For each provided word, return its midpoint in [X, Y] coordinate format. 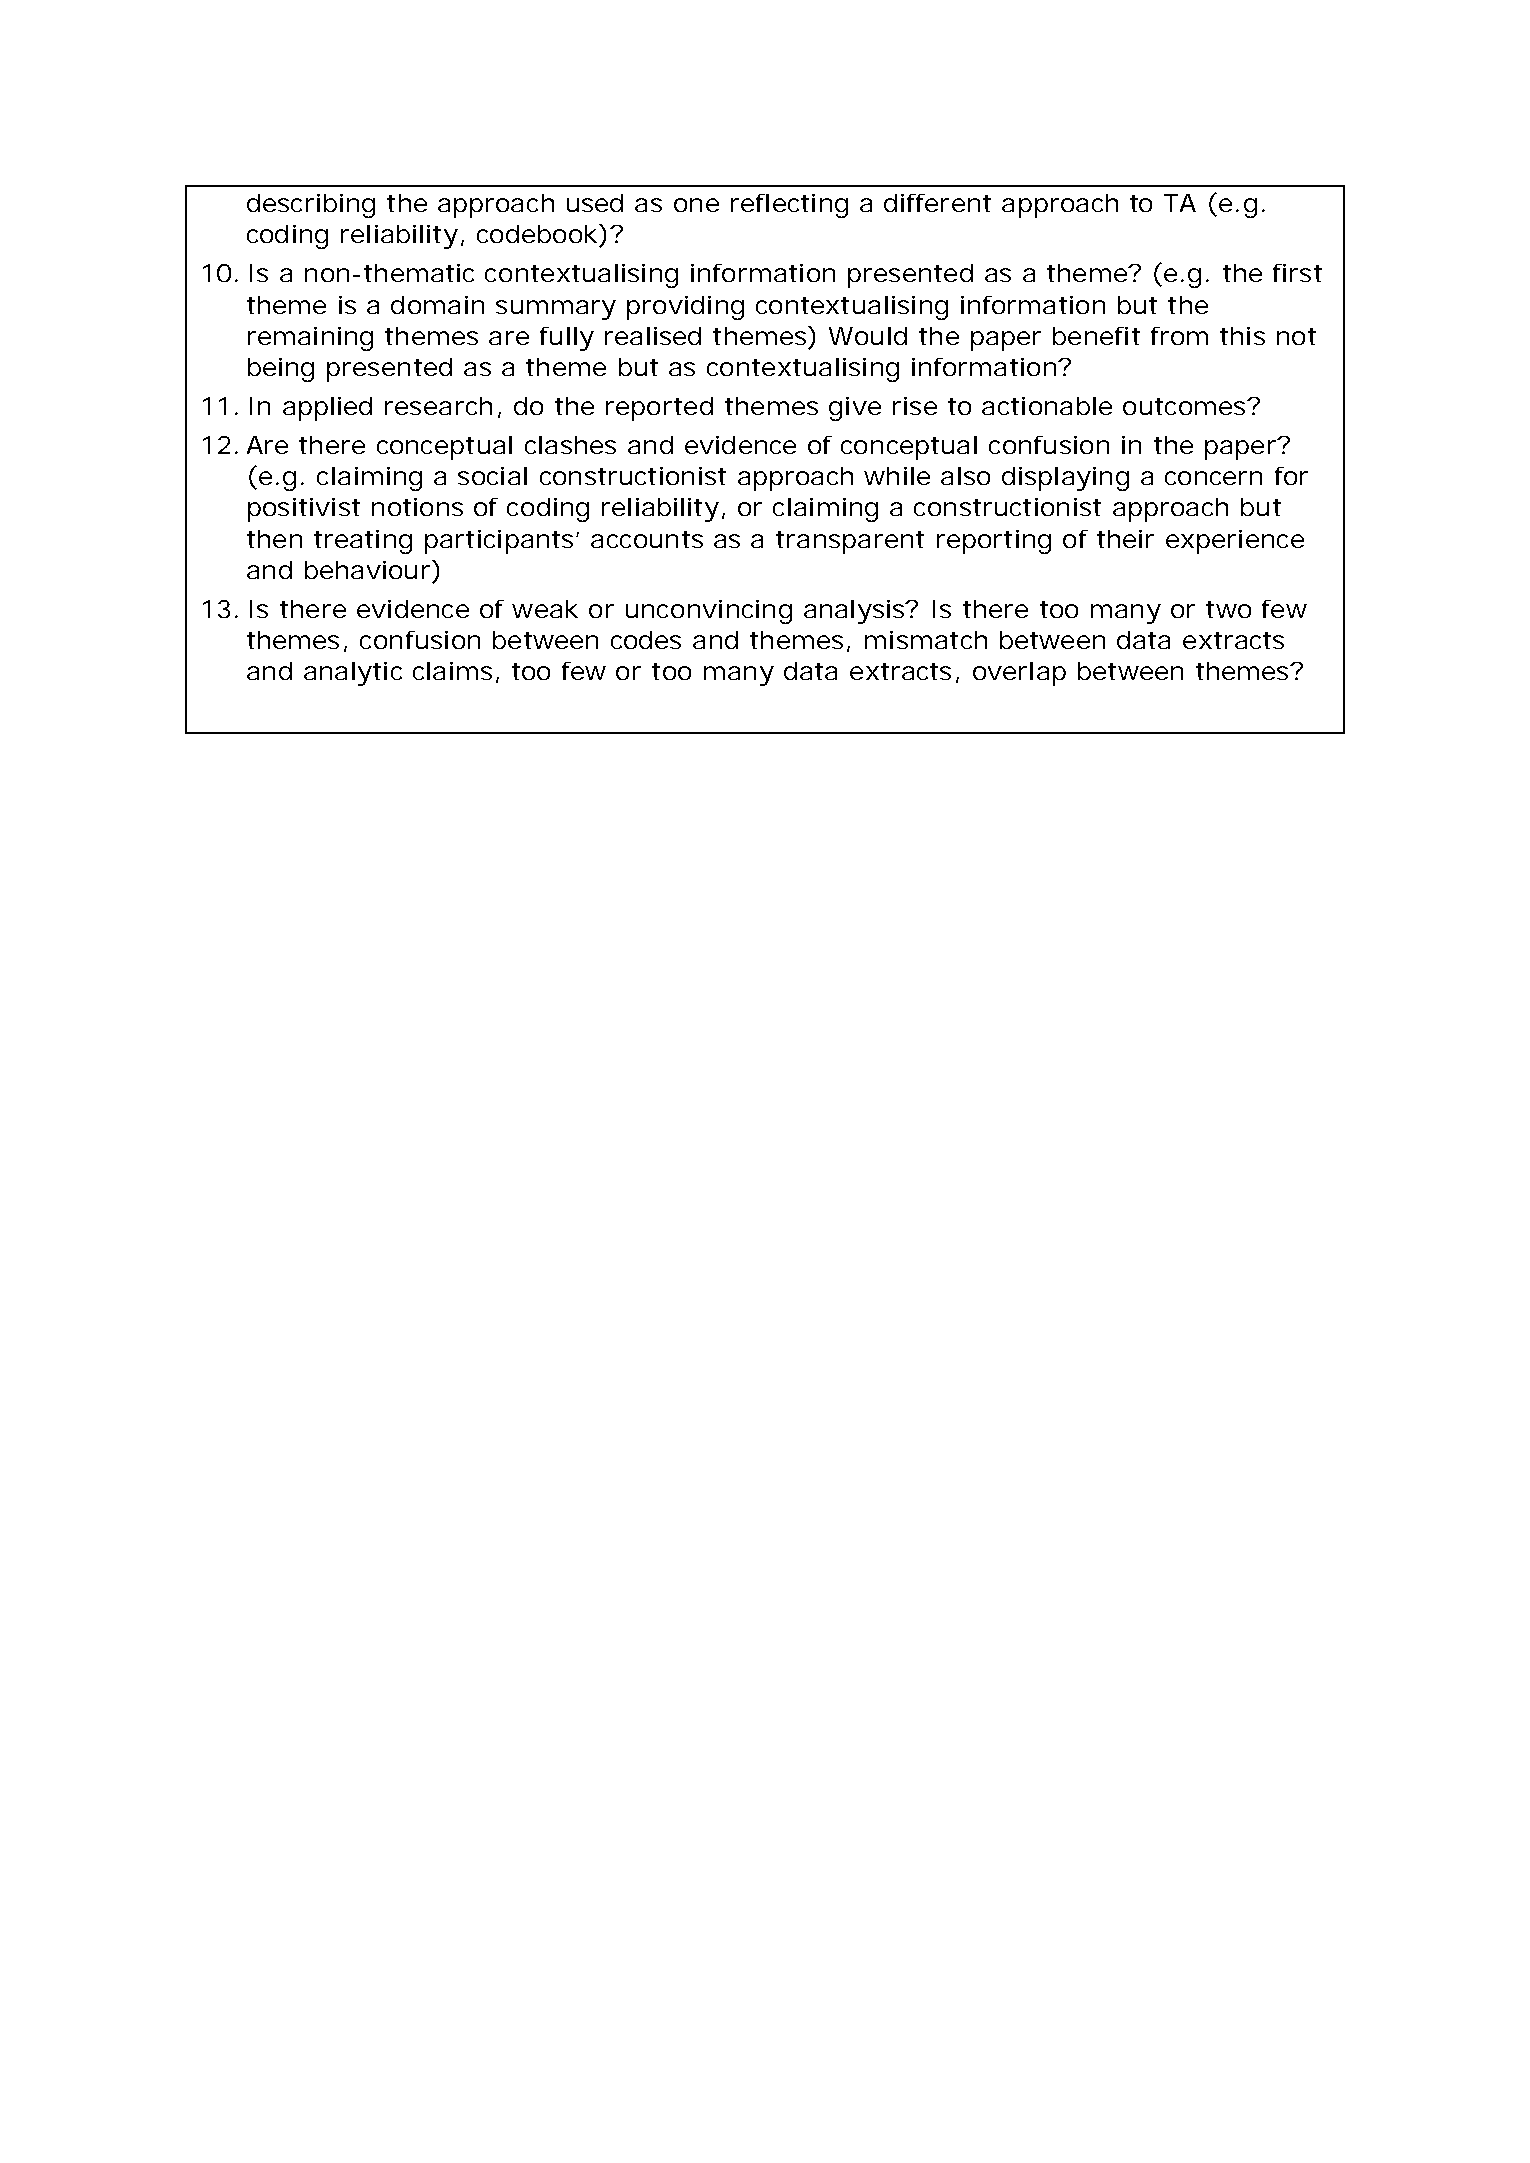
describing [311, 206]
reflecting [789, 206]
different [937, 203]
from [1179, 336]
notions [417, 507]
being [281, 370]
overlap [1019, 674]
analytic [353, 674]
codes [646, 640]
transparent [850, 542]
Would [868, 336]
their [1125, 539]
